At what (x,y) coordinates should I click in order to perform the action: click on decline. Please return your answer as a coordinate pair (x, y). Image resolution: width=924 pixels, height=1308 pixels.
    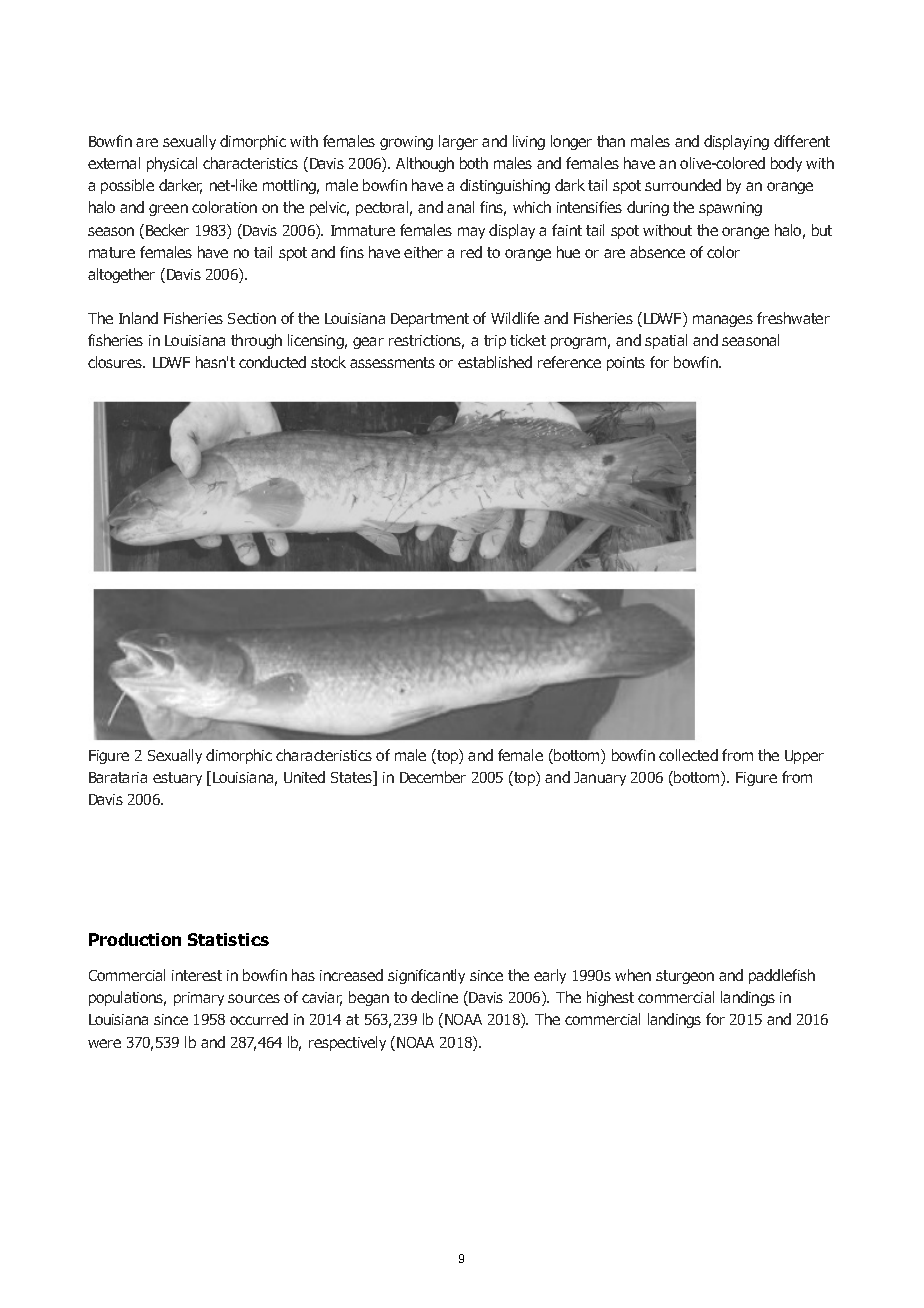
    Looking at the image, I should click on (434, 997).
